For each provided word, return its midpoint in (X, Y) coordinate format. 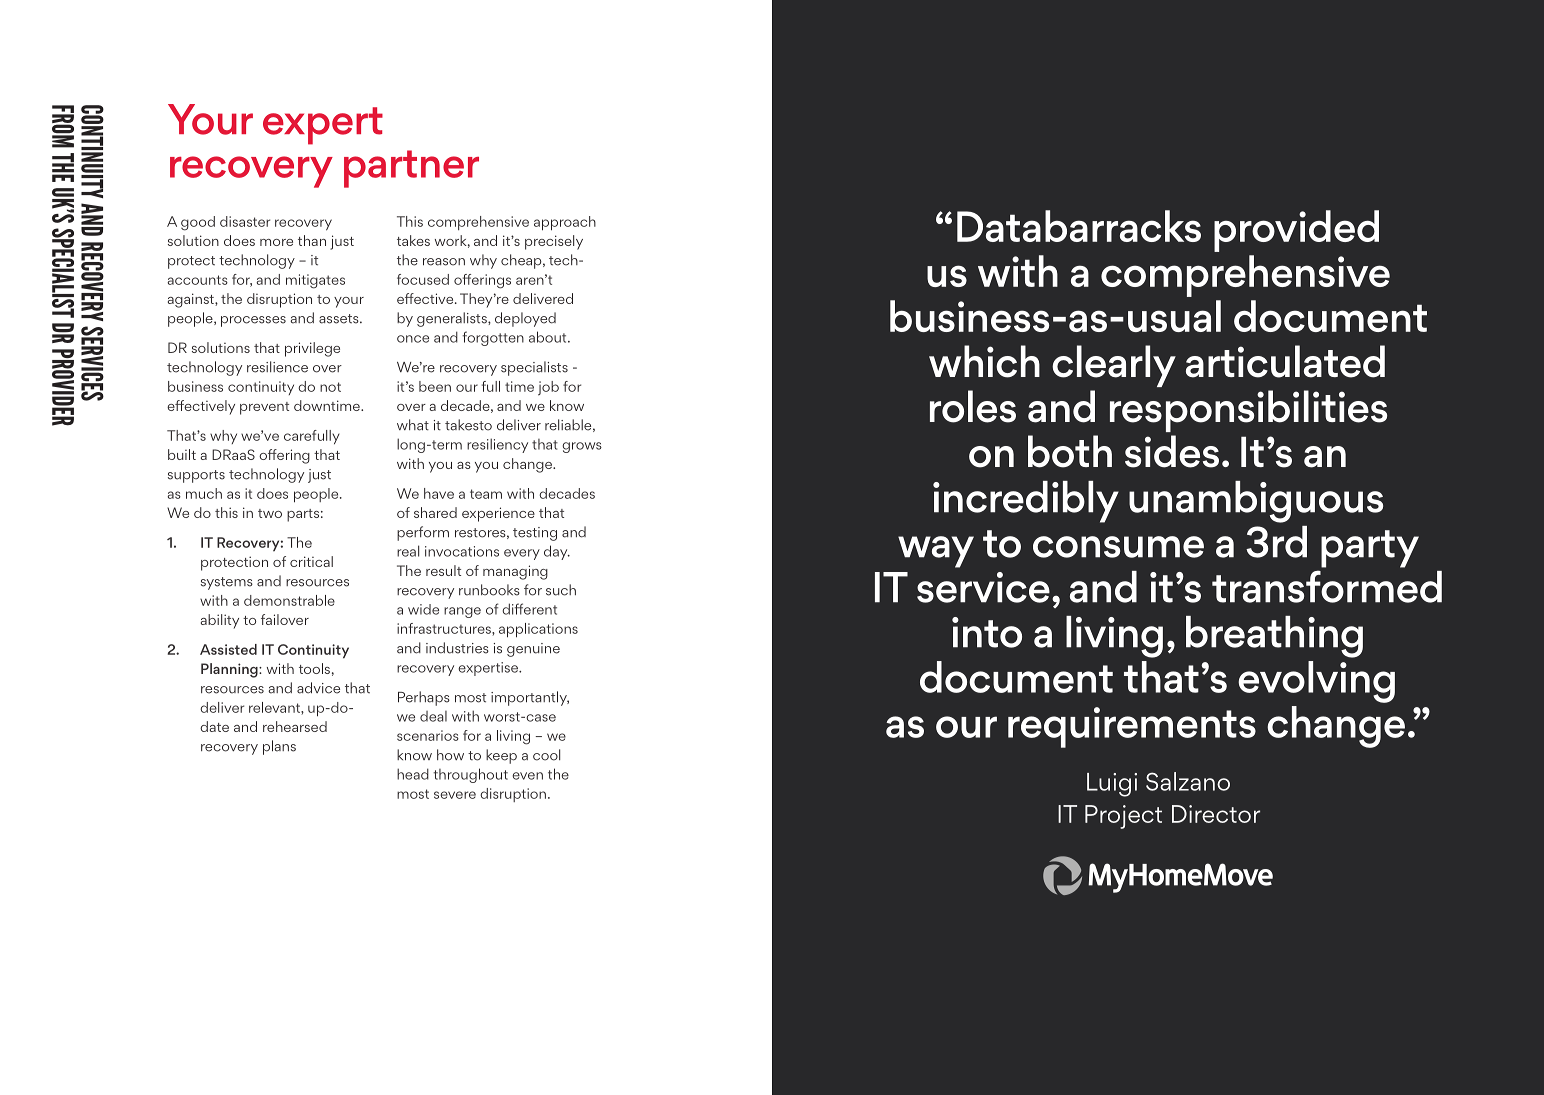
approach (565, 223)
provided (1296, 231)
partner (411, 169)
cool (546, 755)
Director (1216, 814)
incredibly (1026, 502)
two (270, 513)
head (413, 774)
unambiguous (1256, 502)
